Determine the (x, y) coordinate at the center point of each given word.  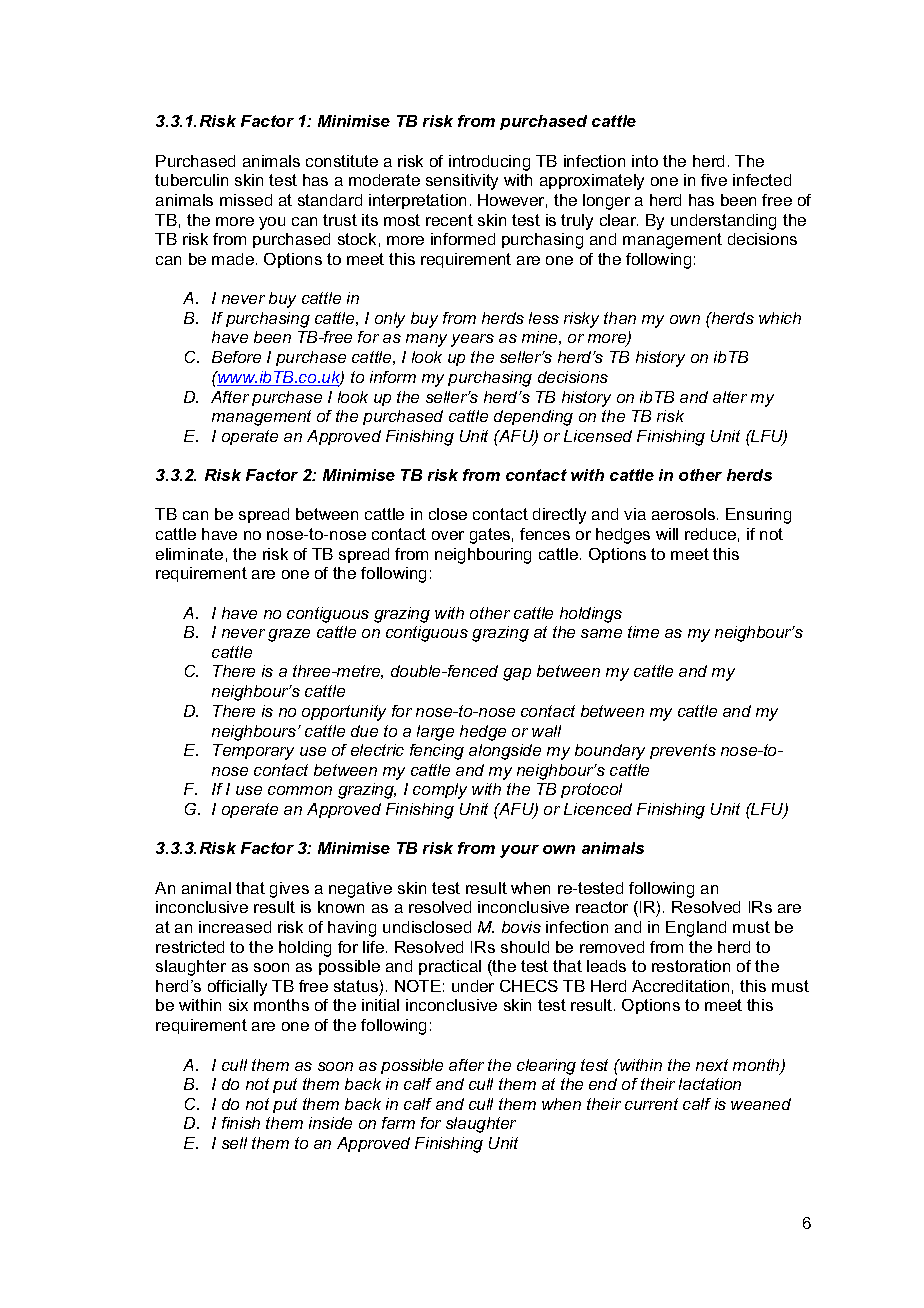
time (643, 632)
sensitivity (462, 182)
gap (517, 674)
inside (330, 1123)
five (714, 180)
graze (289, 635)
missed (246, 200)
